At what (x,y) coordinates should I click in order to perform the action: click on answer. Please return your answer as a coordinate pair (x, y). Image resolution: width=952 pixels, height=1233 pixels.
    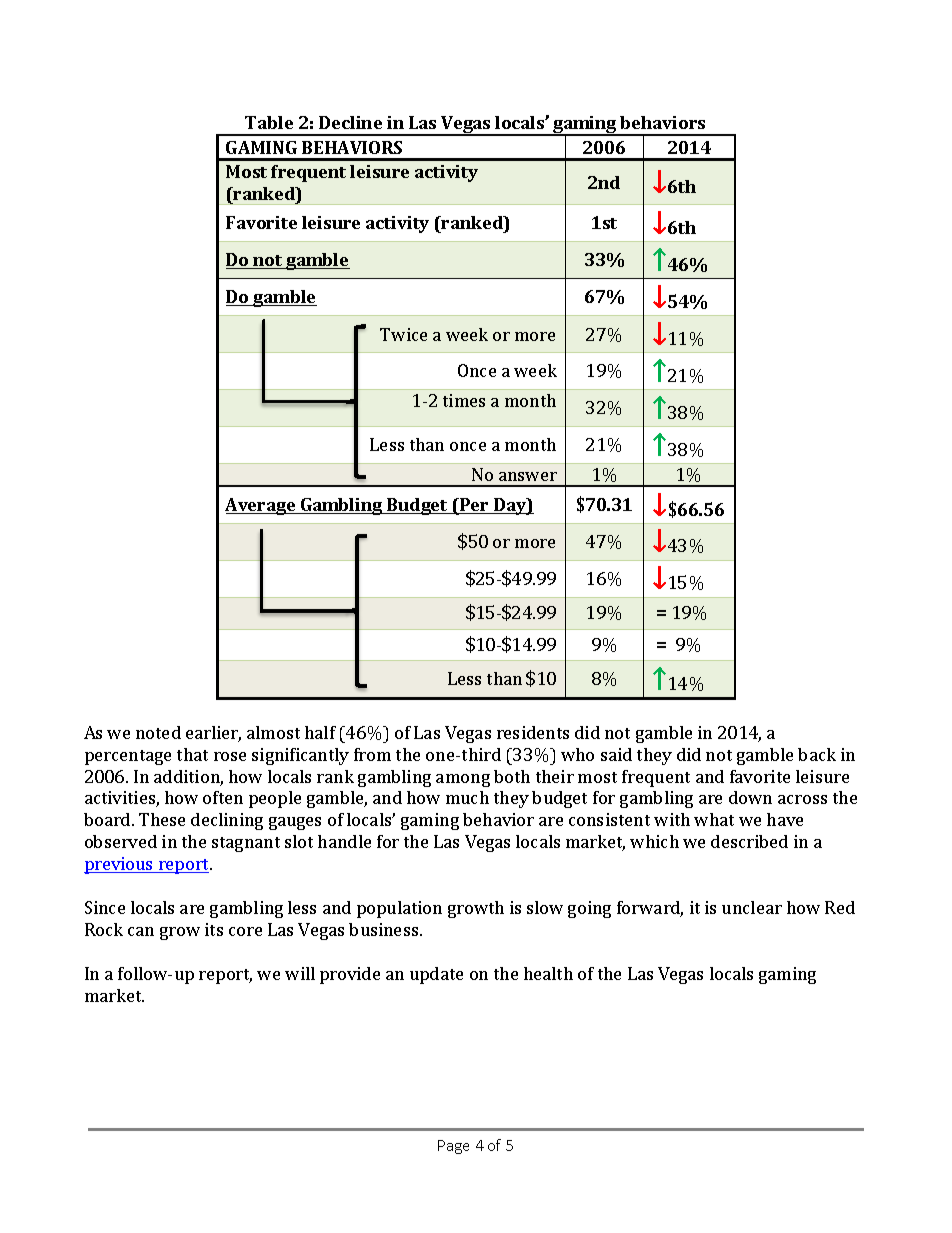
    Looking at the image, I should click on (528, 476).
